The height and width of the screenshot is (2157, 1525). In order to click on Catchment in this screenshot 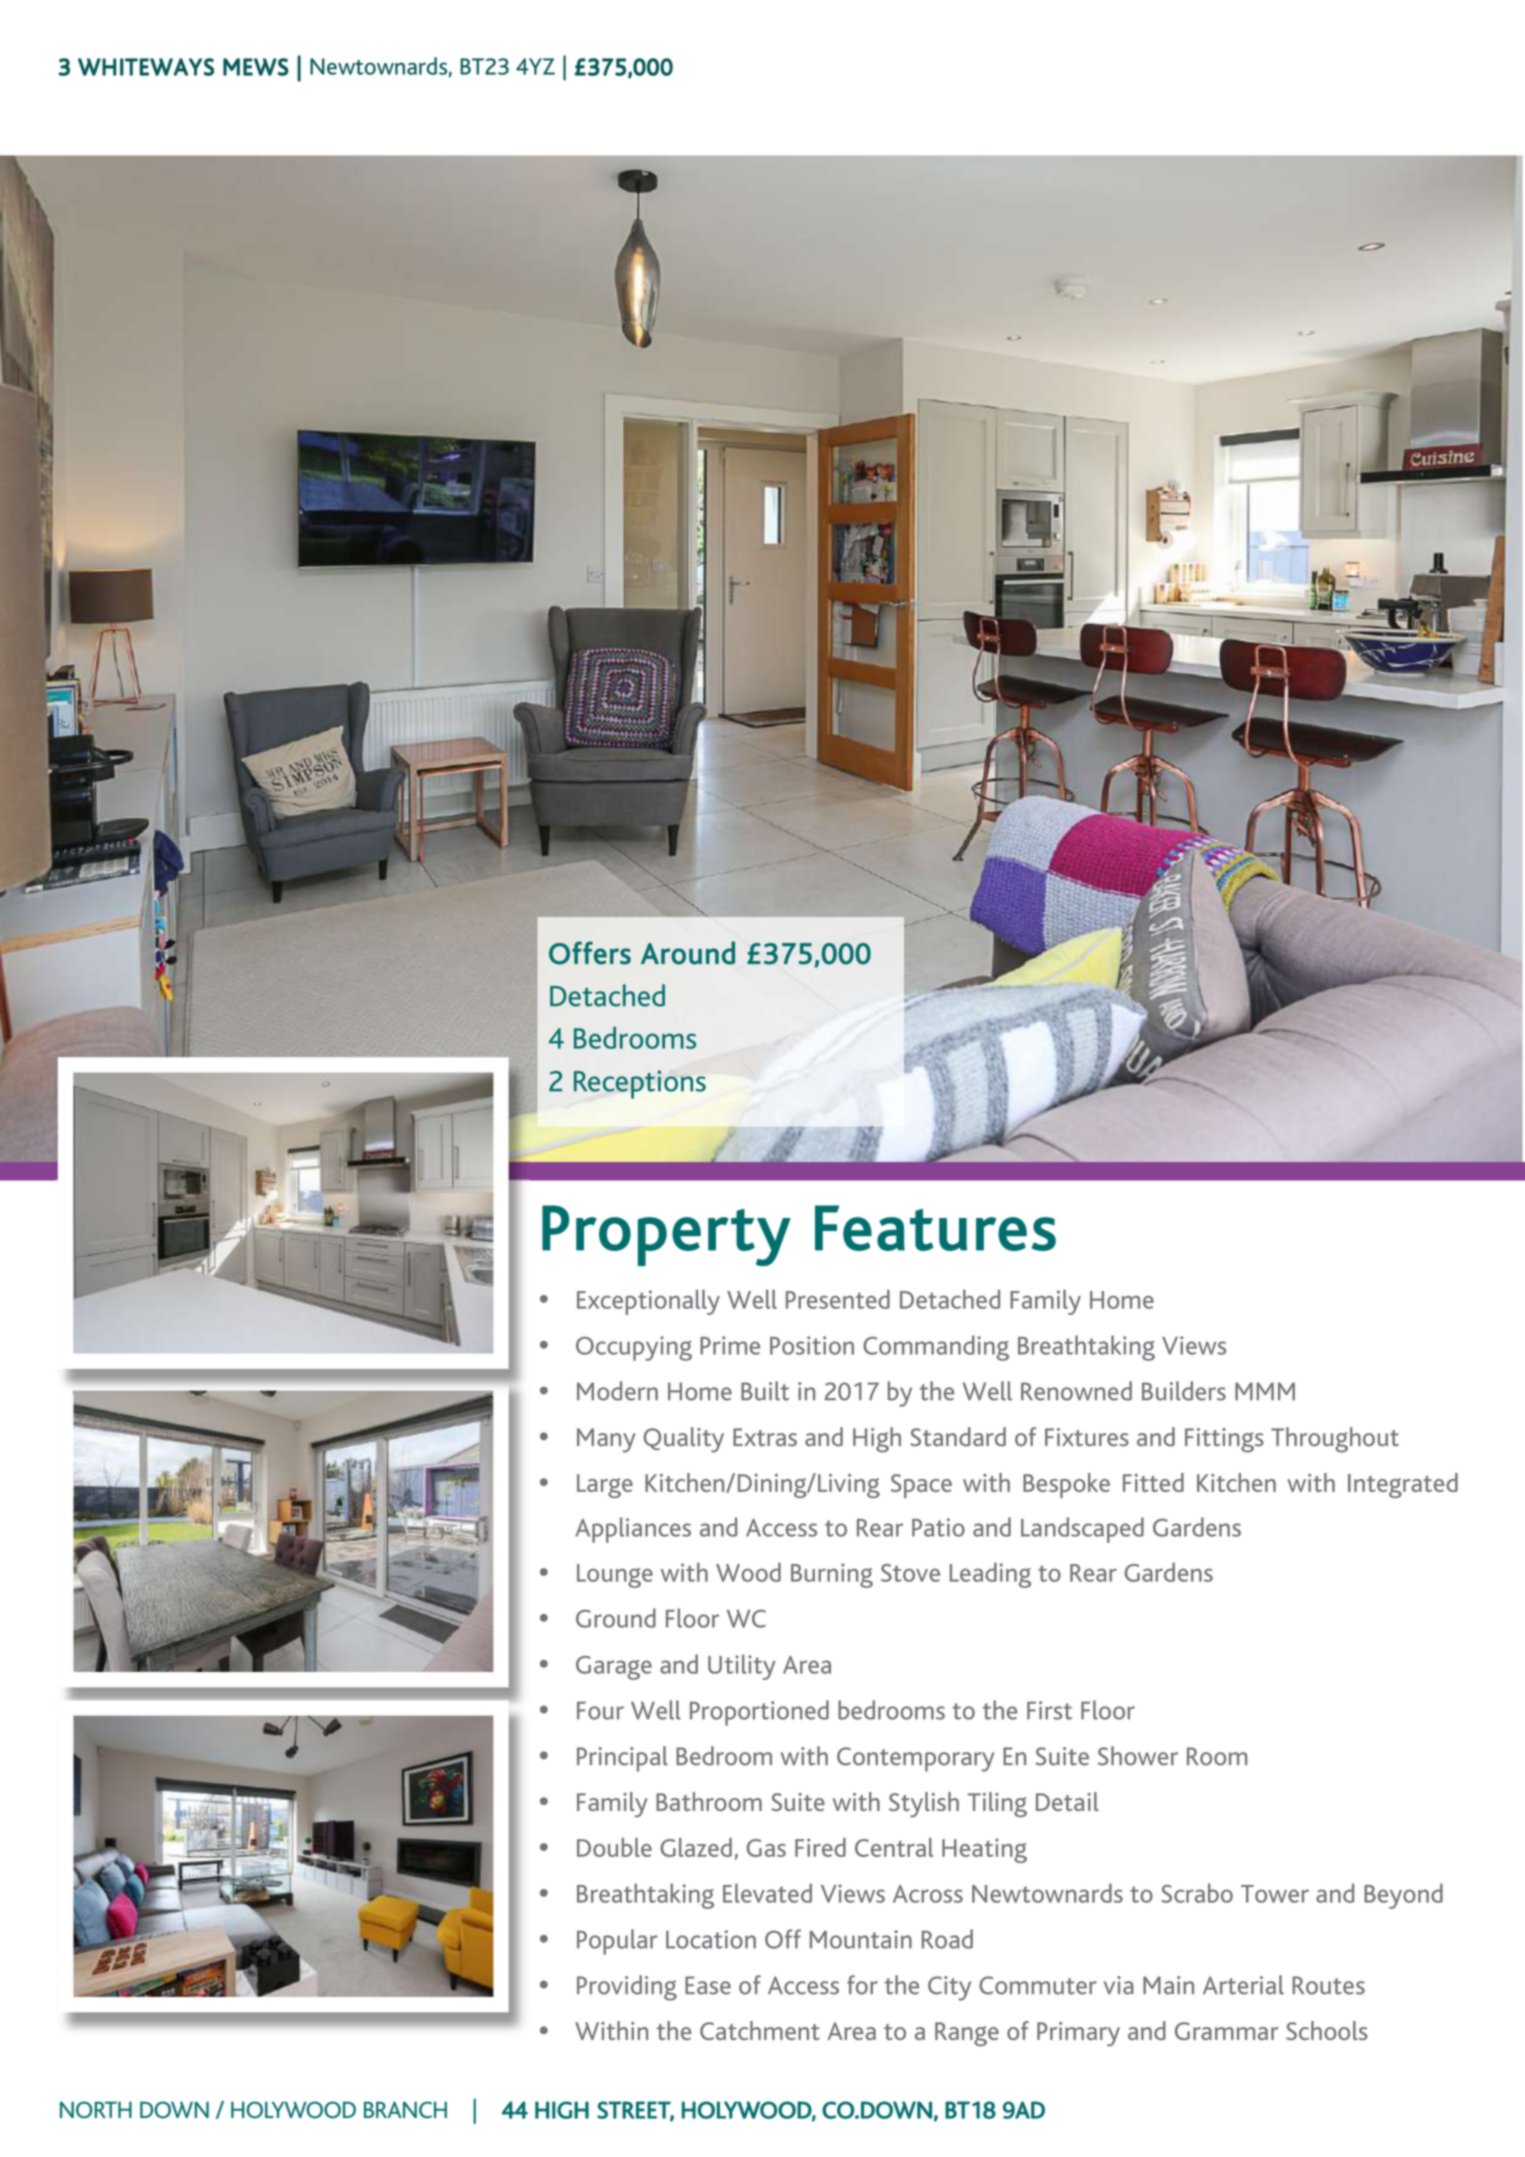, I will do `click(760, 2030)`.
